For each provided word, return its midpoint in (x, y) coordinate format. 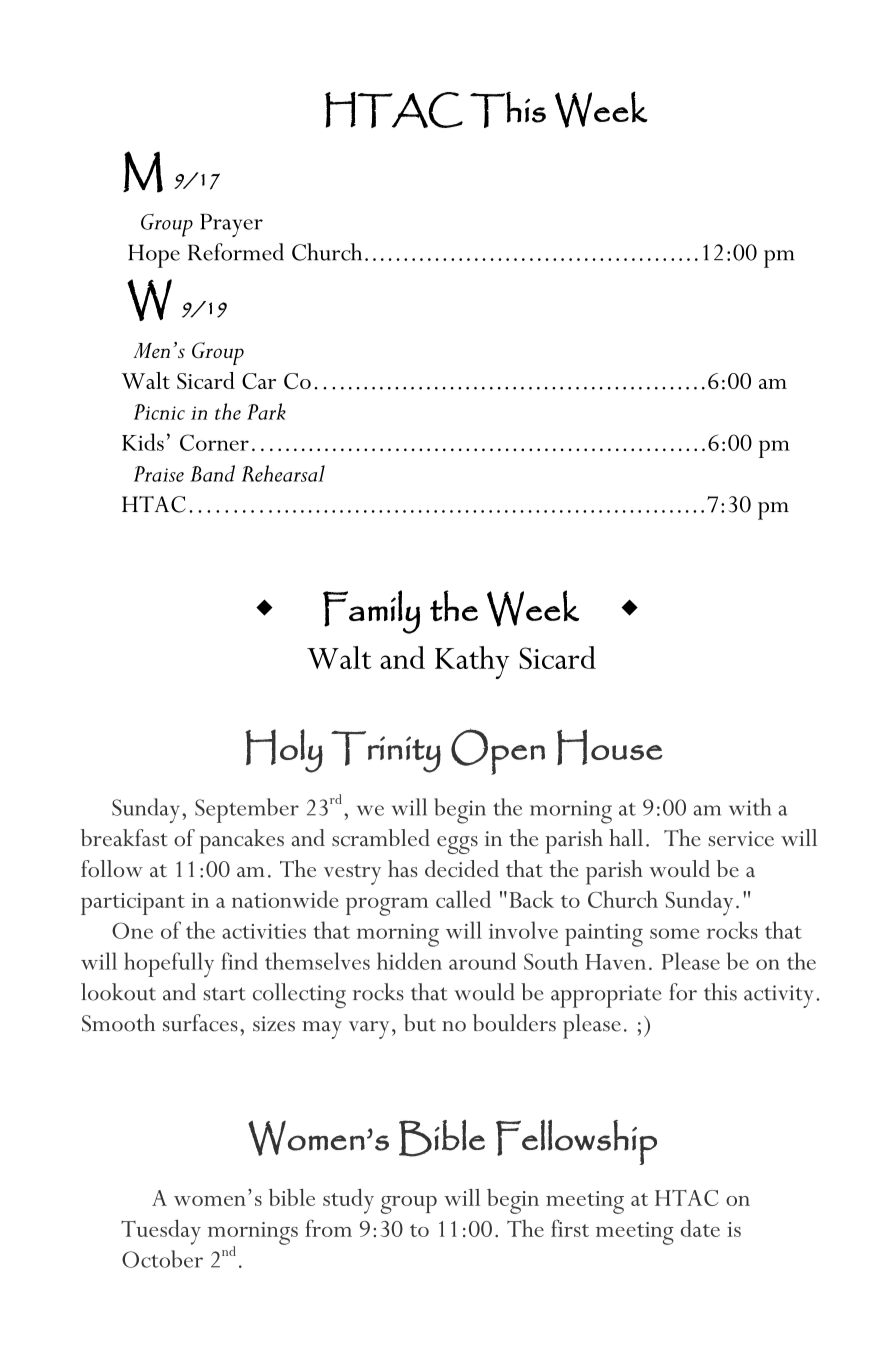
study (348, 1201)
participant (133, 904)
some (675, 933)
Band (212, 473)
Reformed (236, 252)
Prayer (231, 225)
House (610, 747)
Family (371, 612)
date (700, 1228)
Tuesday (161, 1232)
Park (266, 411)
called (463, 899)
